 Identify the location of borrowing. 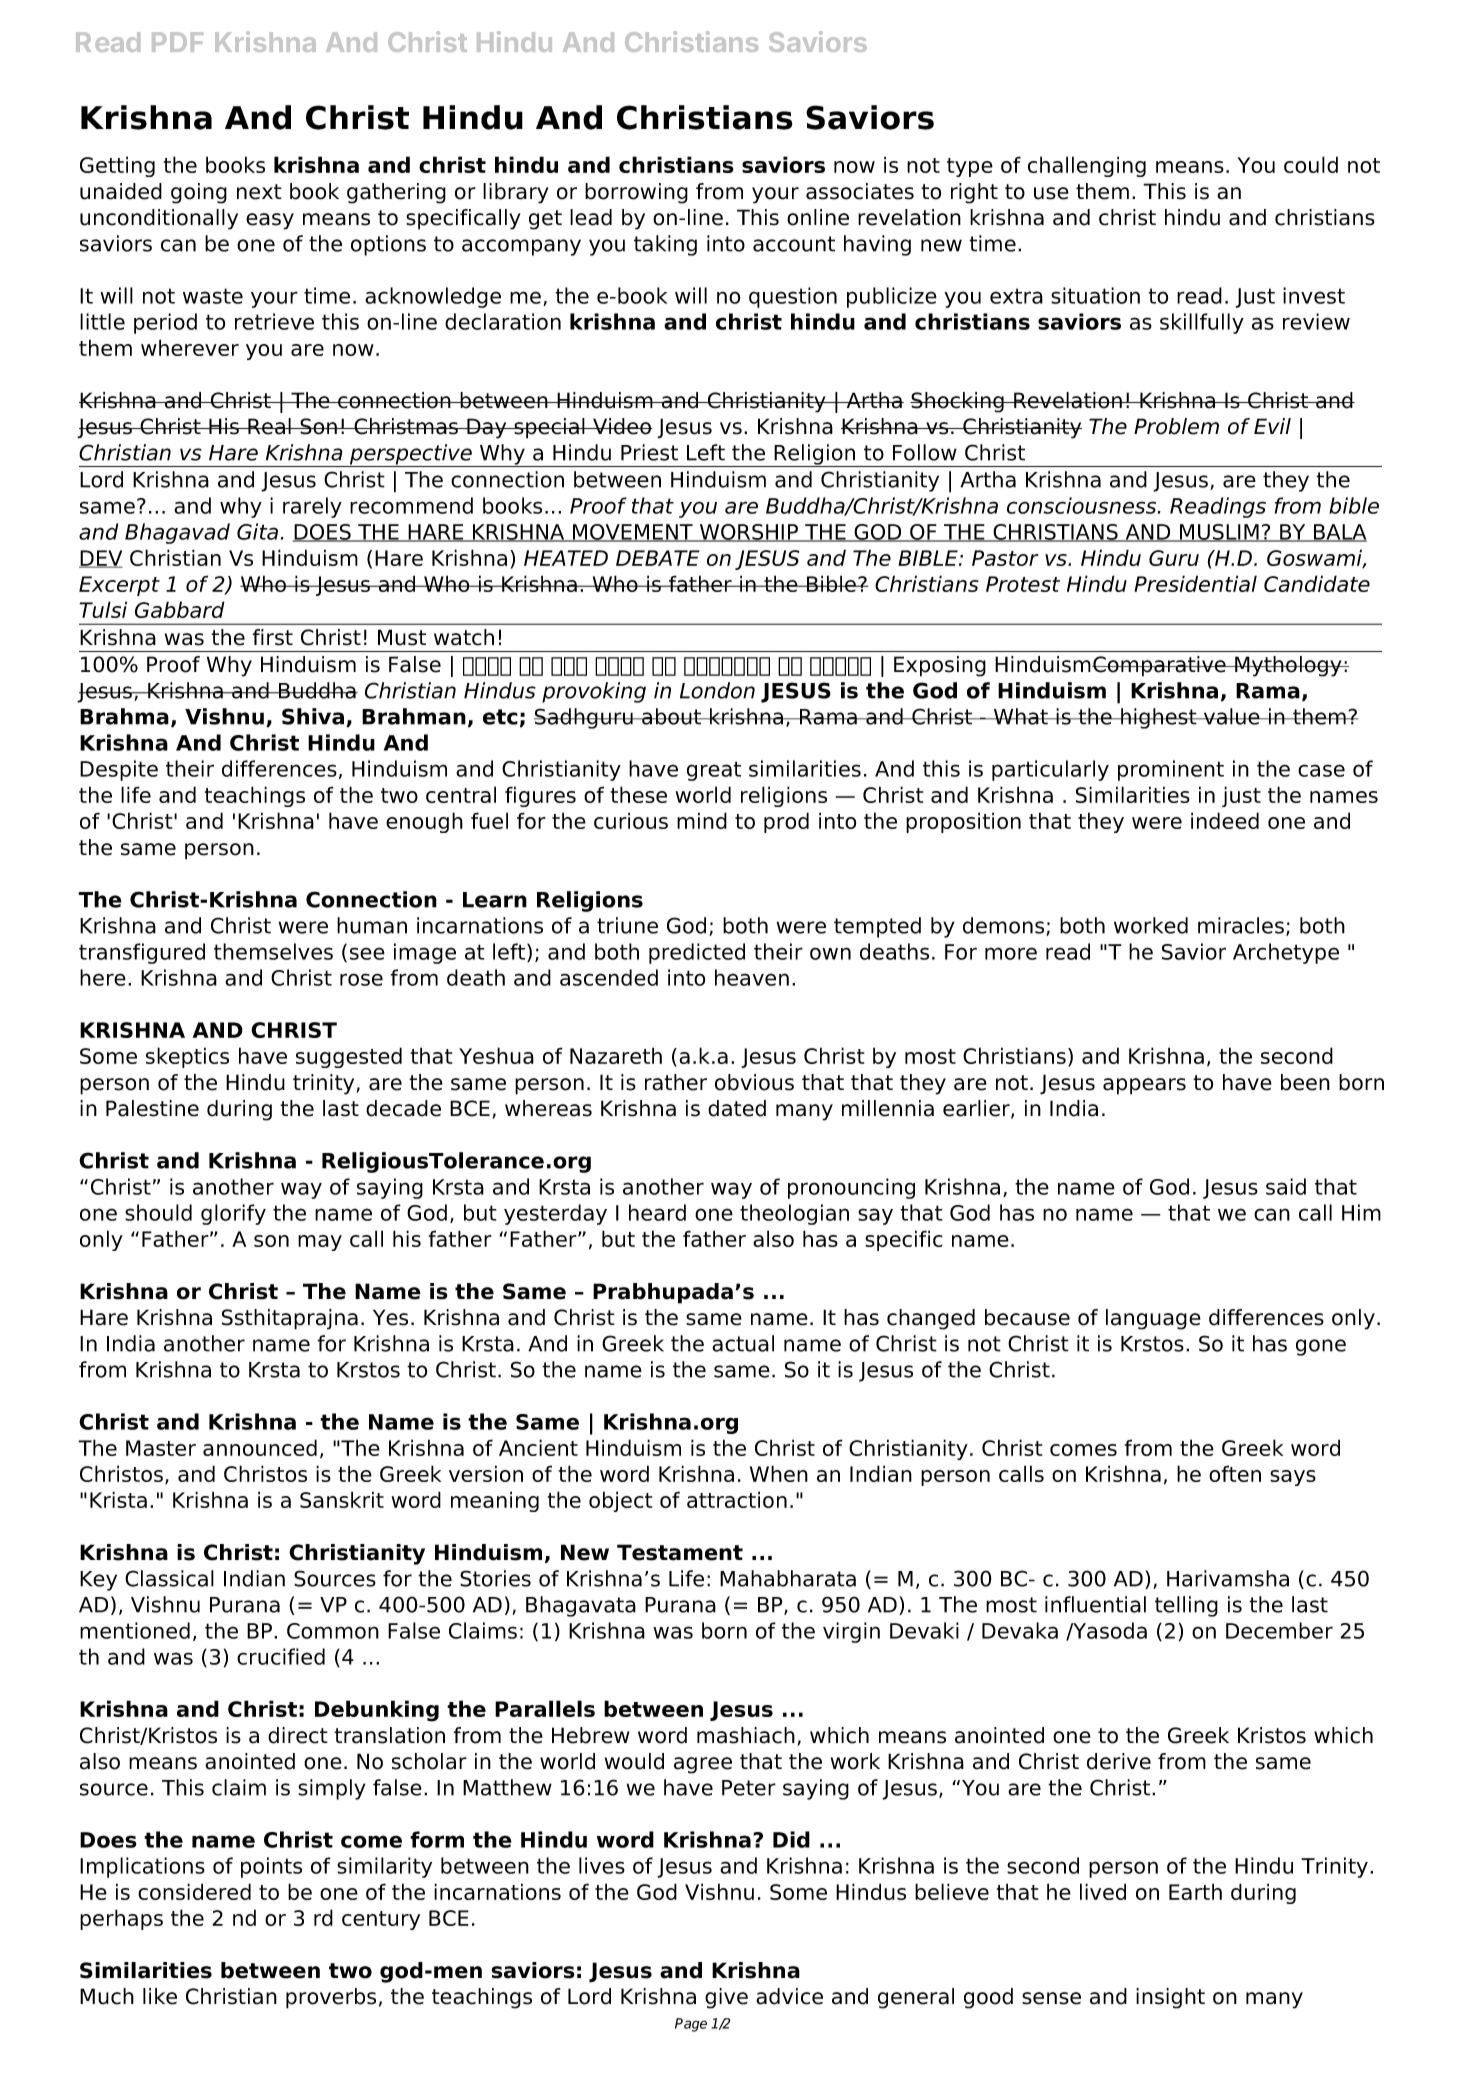
(636, 193).
